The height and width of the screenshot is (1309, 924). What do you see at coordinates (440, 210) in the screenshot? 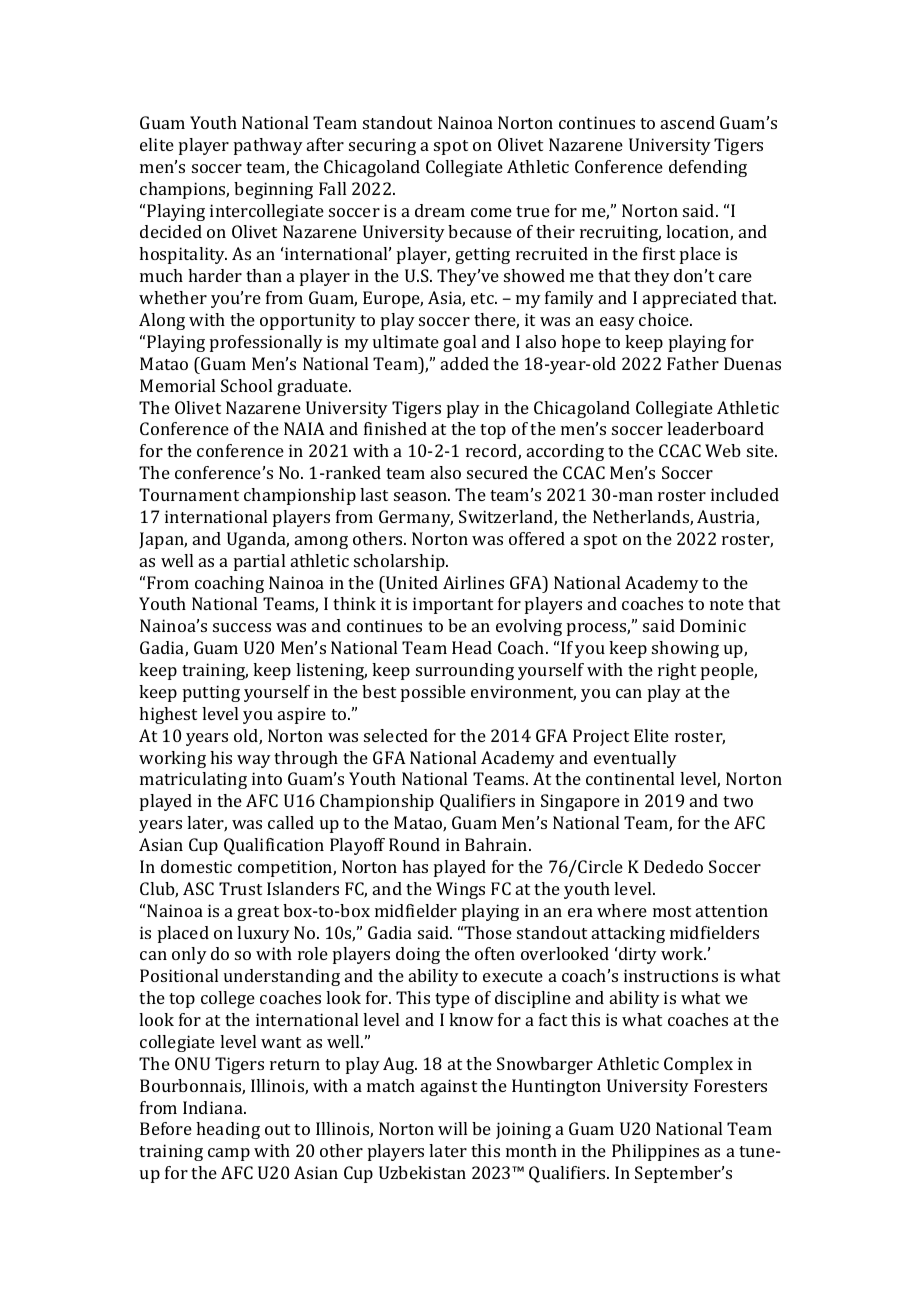
I see `dream` at bounding box center [440, 210].
